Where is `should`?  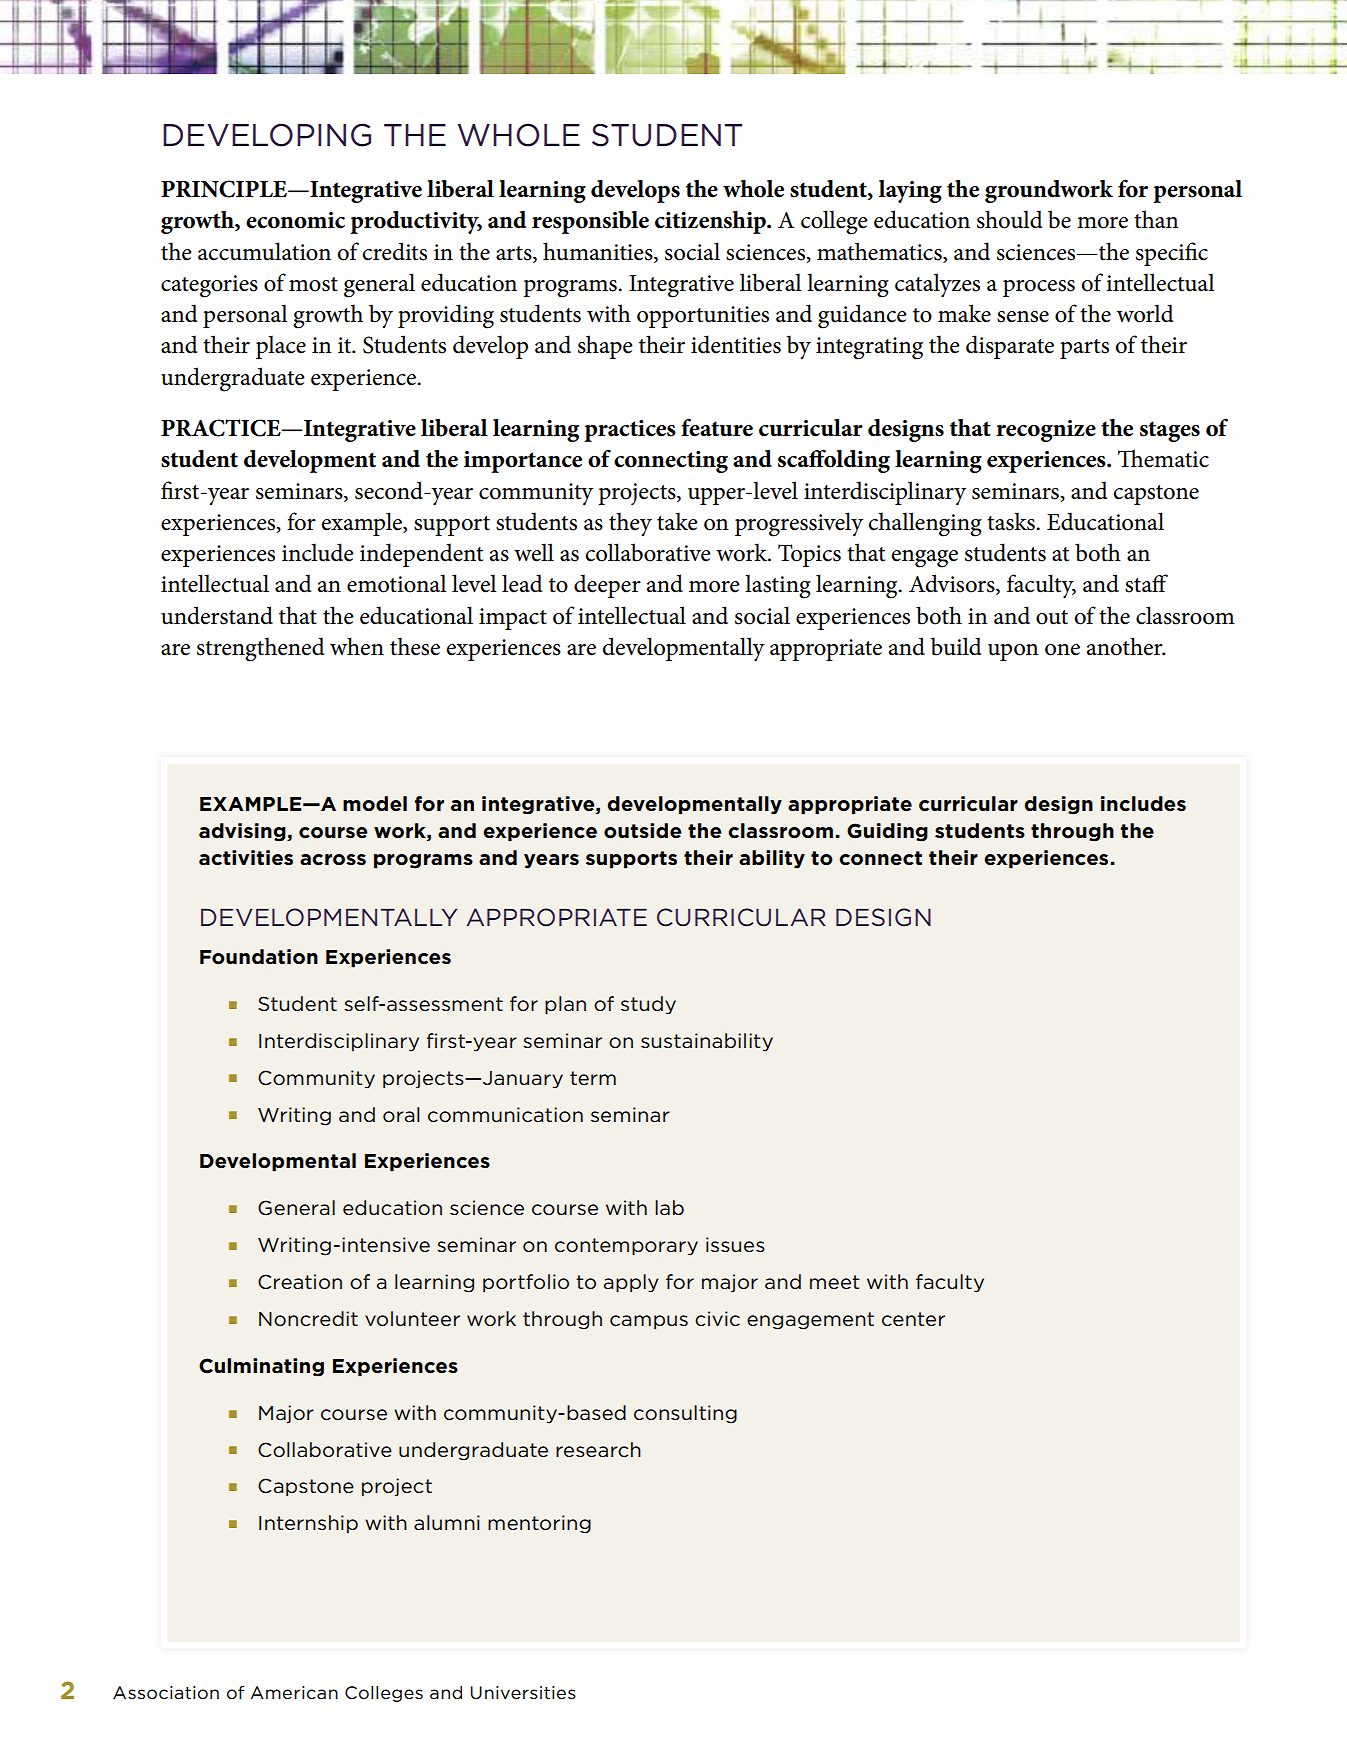
should is located at coordinates (1009, 219).
